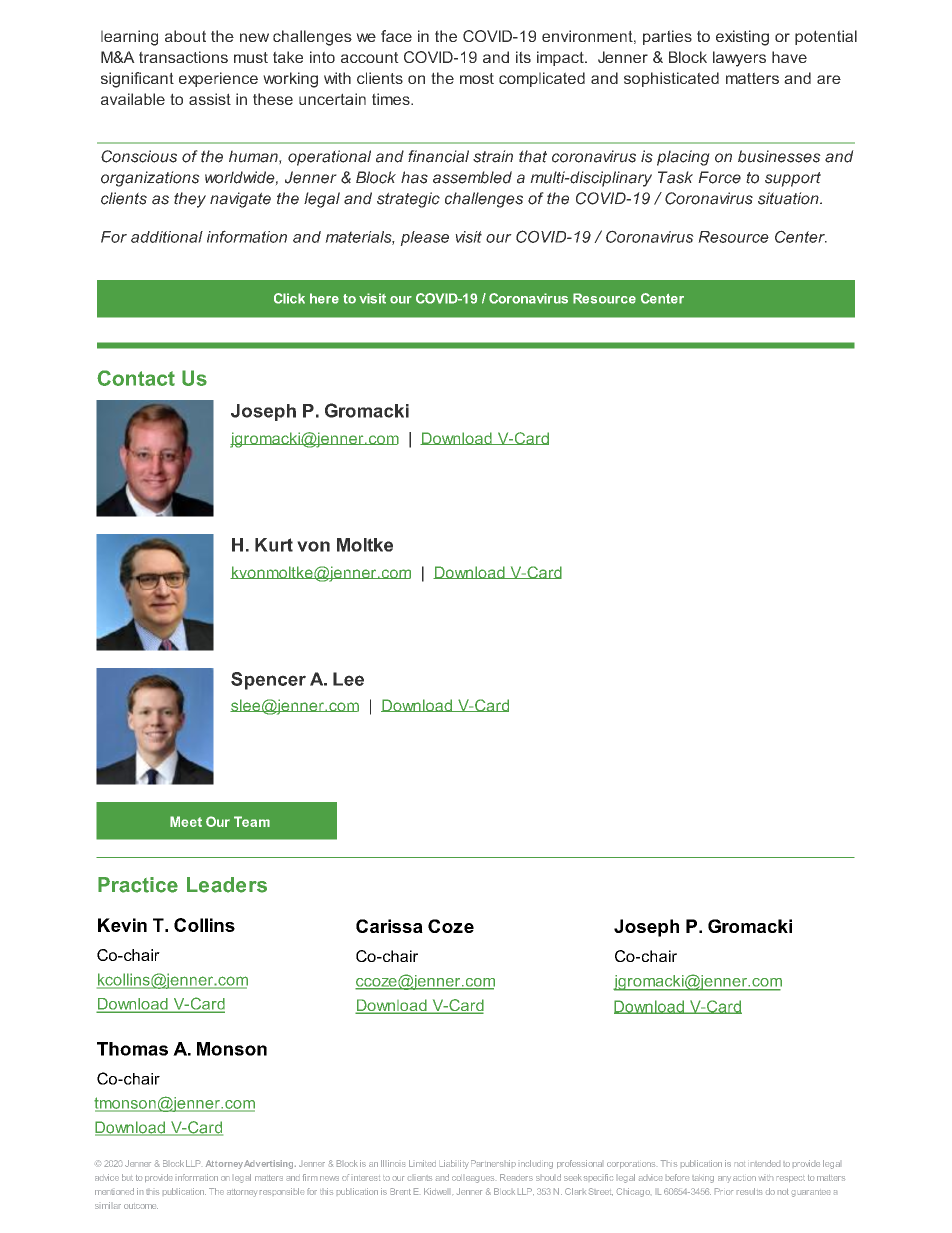 This screenshot has height=1233, width=952. What do you see at coordinates (127, 1177) in the screenshot?
I see `but` at bounding box center [127, 1177].
